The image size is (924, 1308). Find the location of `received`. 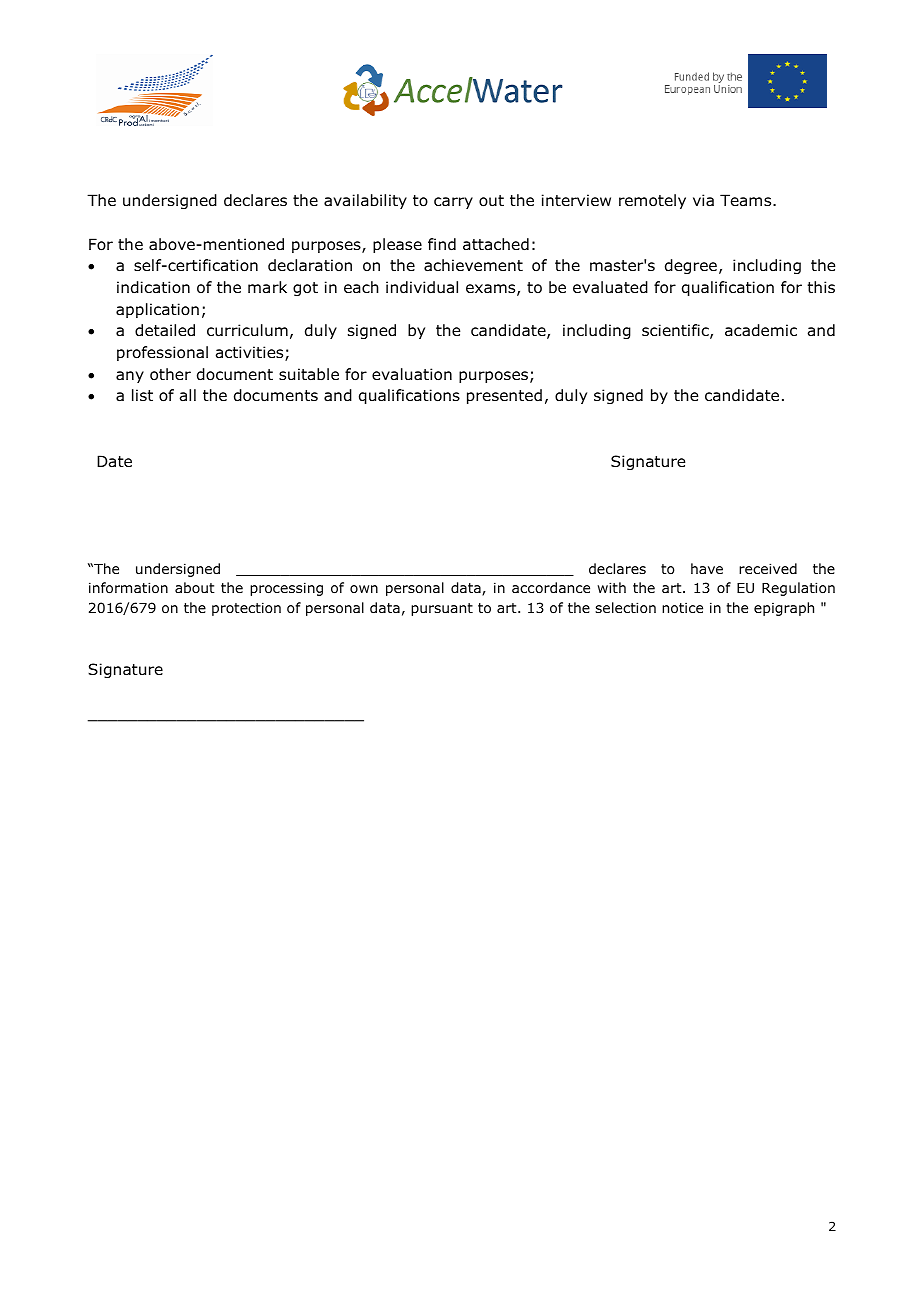

received is located at coordinates (768, 568).
